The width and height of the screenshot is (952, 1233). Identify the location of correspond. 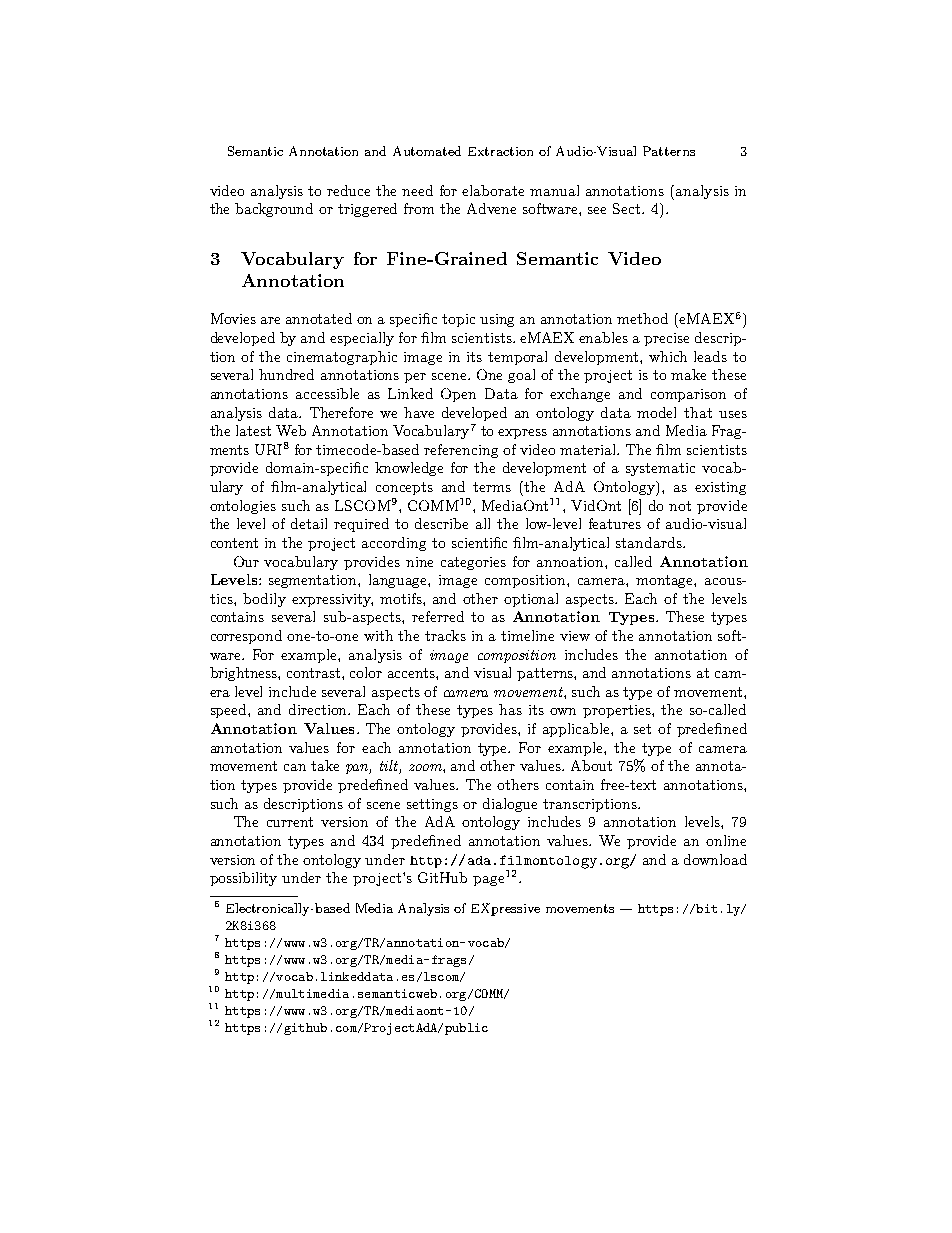
(246, 637).
